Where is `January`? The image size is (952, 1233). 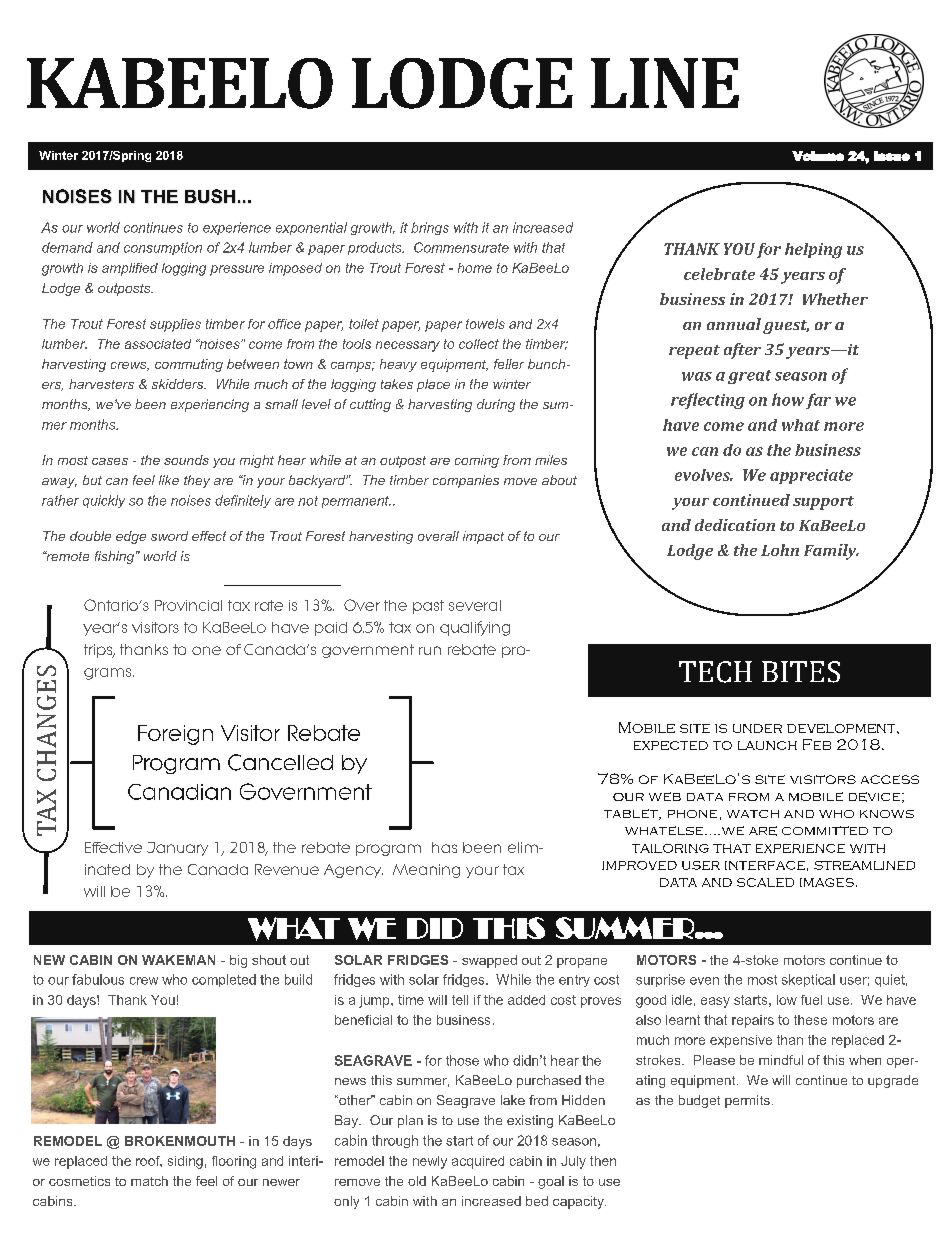
January is located at coordinates (177, 849).
